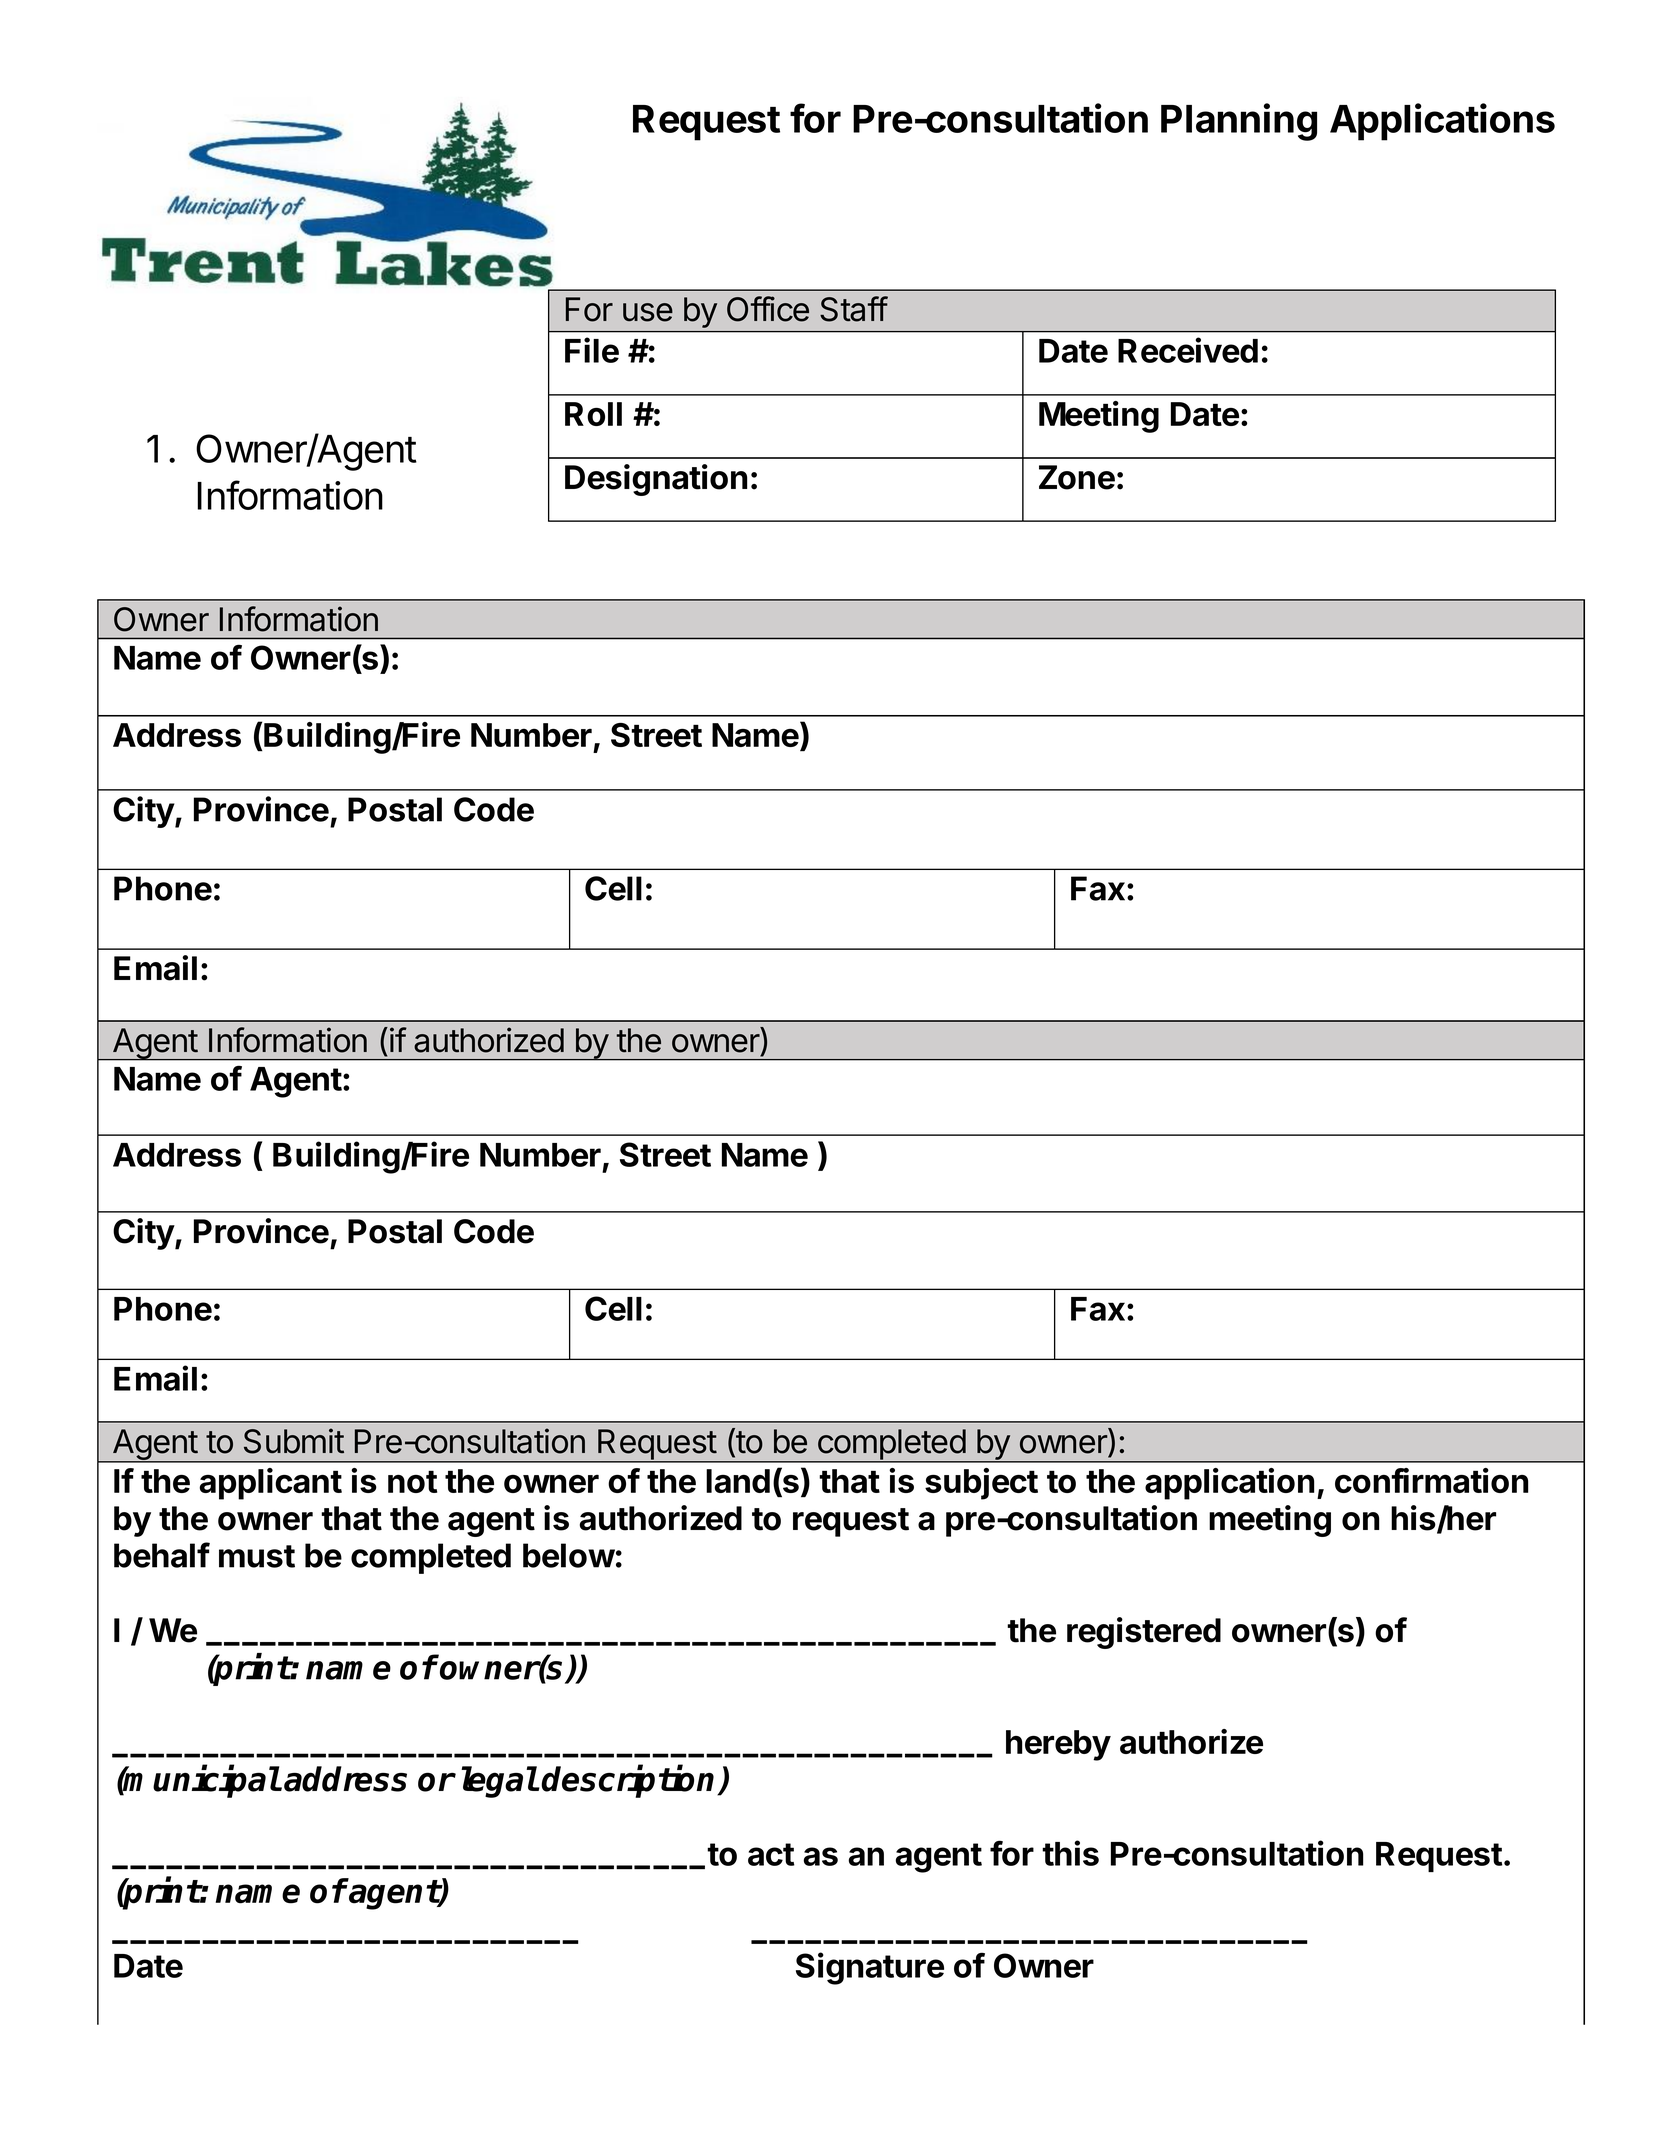 The width and height of the screenshot is (1653, 2139). Describe the element at coordinates (1144, 1633) in the screenshot. I see `registered` at that location.
